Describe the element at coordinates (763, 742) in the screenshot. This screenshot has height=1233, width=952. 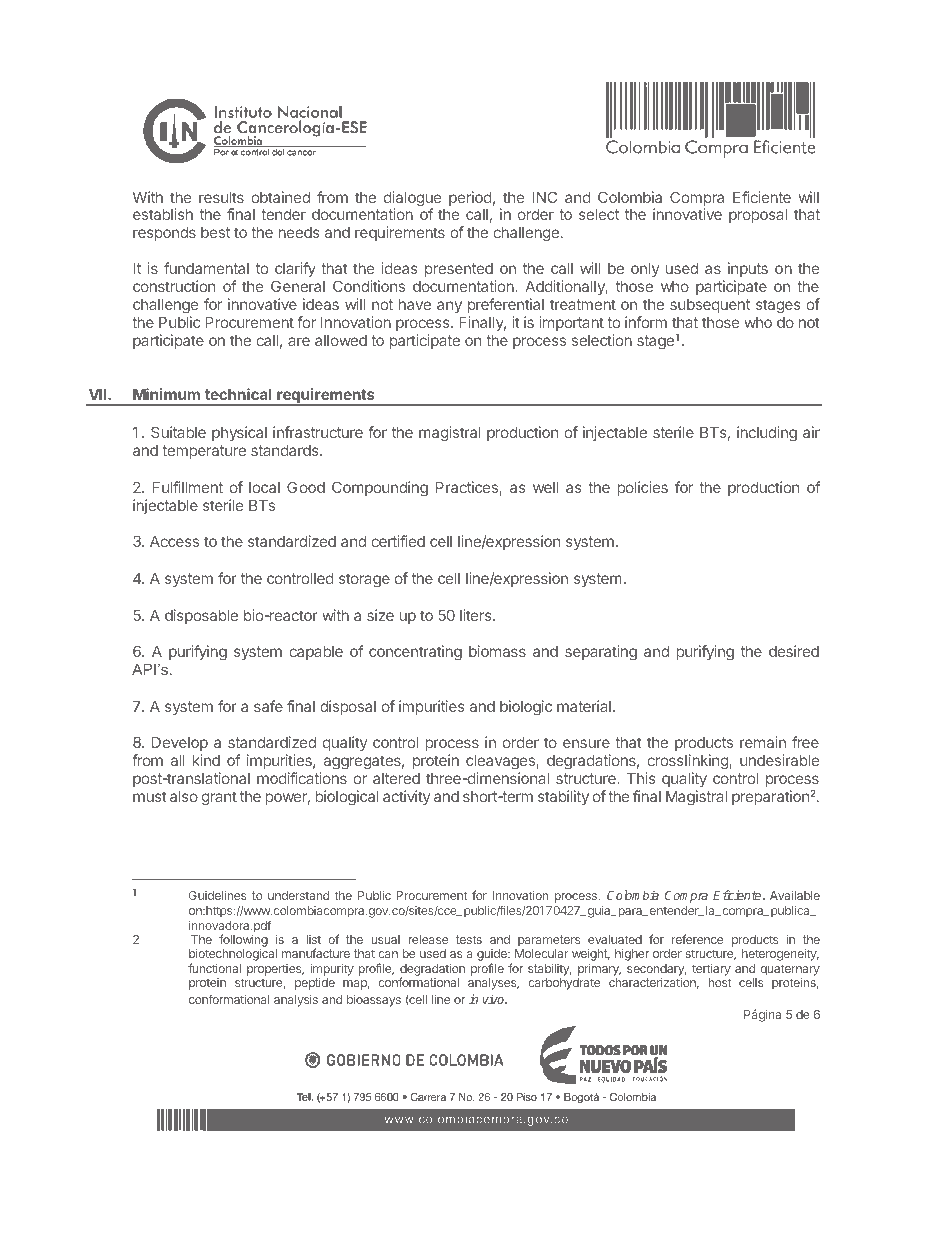
I see `remain` at that location.
